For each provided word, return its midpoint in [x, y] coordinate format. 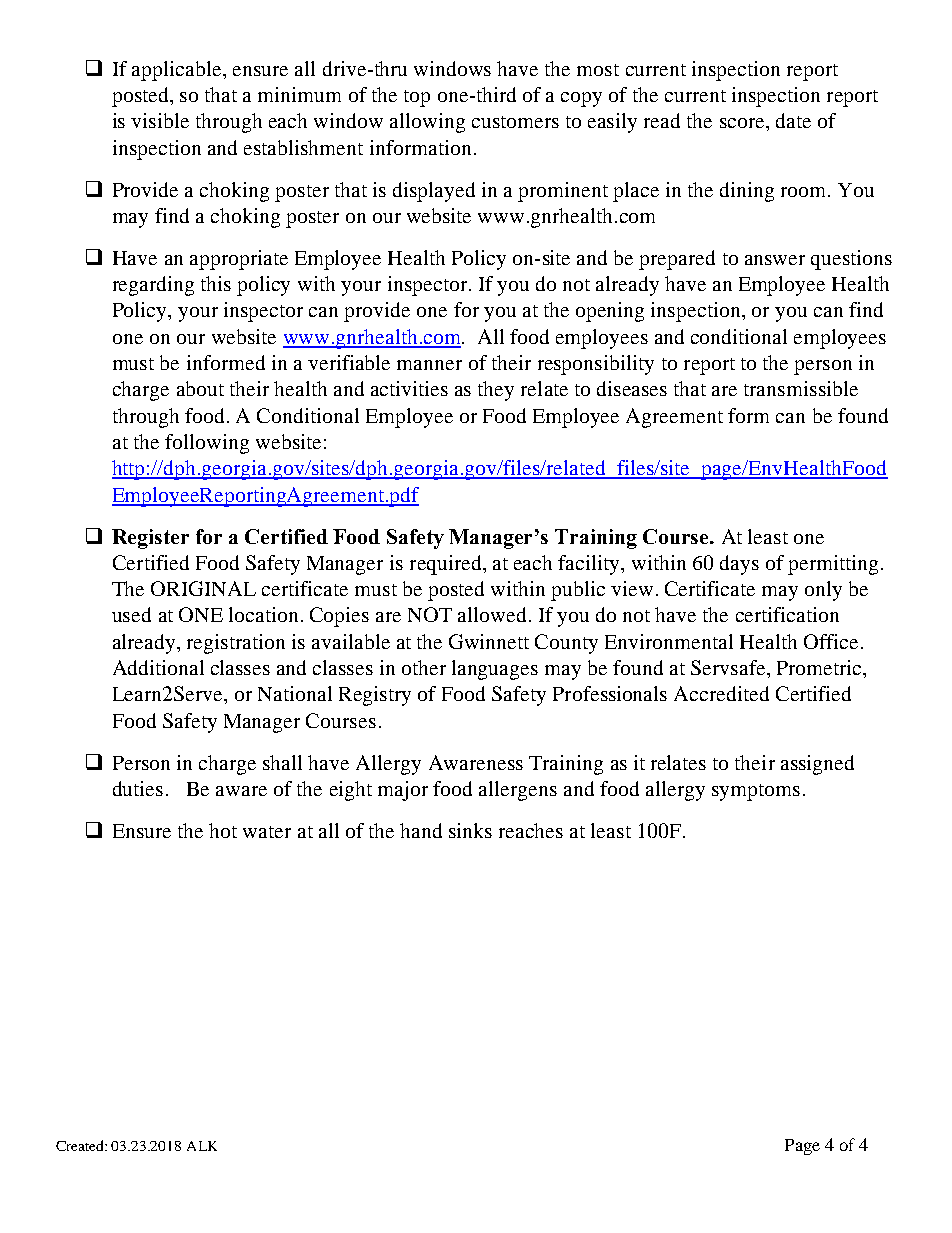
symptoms [756, 792]
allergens [518, 791]
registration [236, 644]
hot [223, 830]
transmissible [801, 388]
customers [515, 122]
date [793, 120]
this [216, 283]
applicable [178, 71]
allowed [492, 614]
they [496, 391]
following [207, 444]
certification [787, 614]
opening [610, 312]
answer [775, 260]
